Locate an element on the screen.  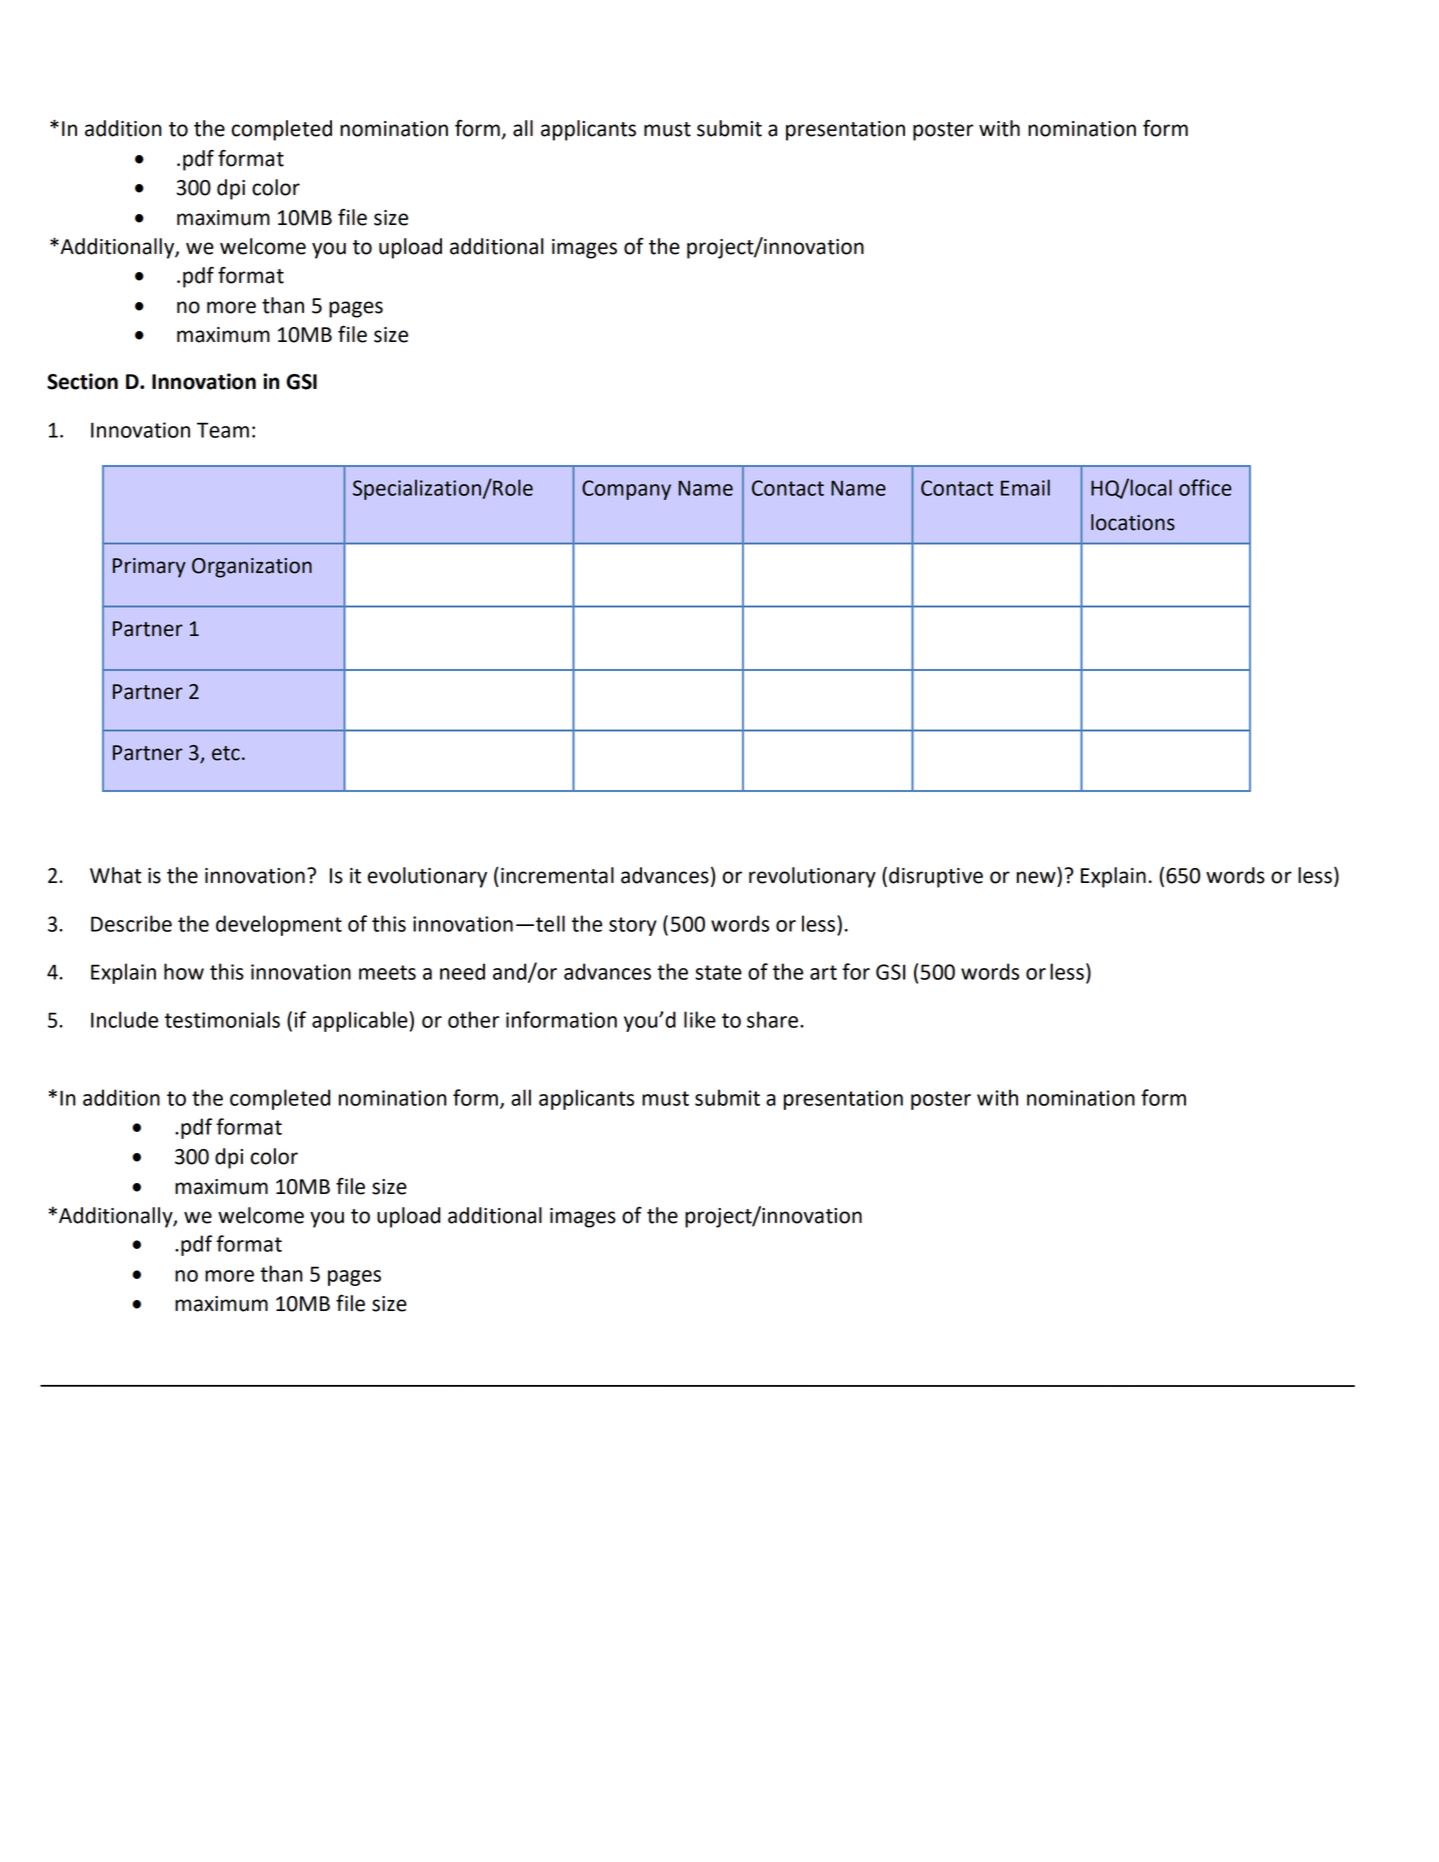
new is located at coordinates (1036, 877).
